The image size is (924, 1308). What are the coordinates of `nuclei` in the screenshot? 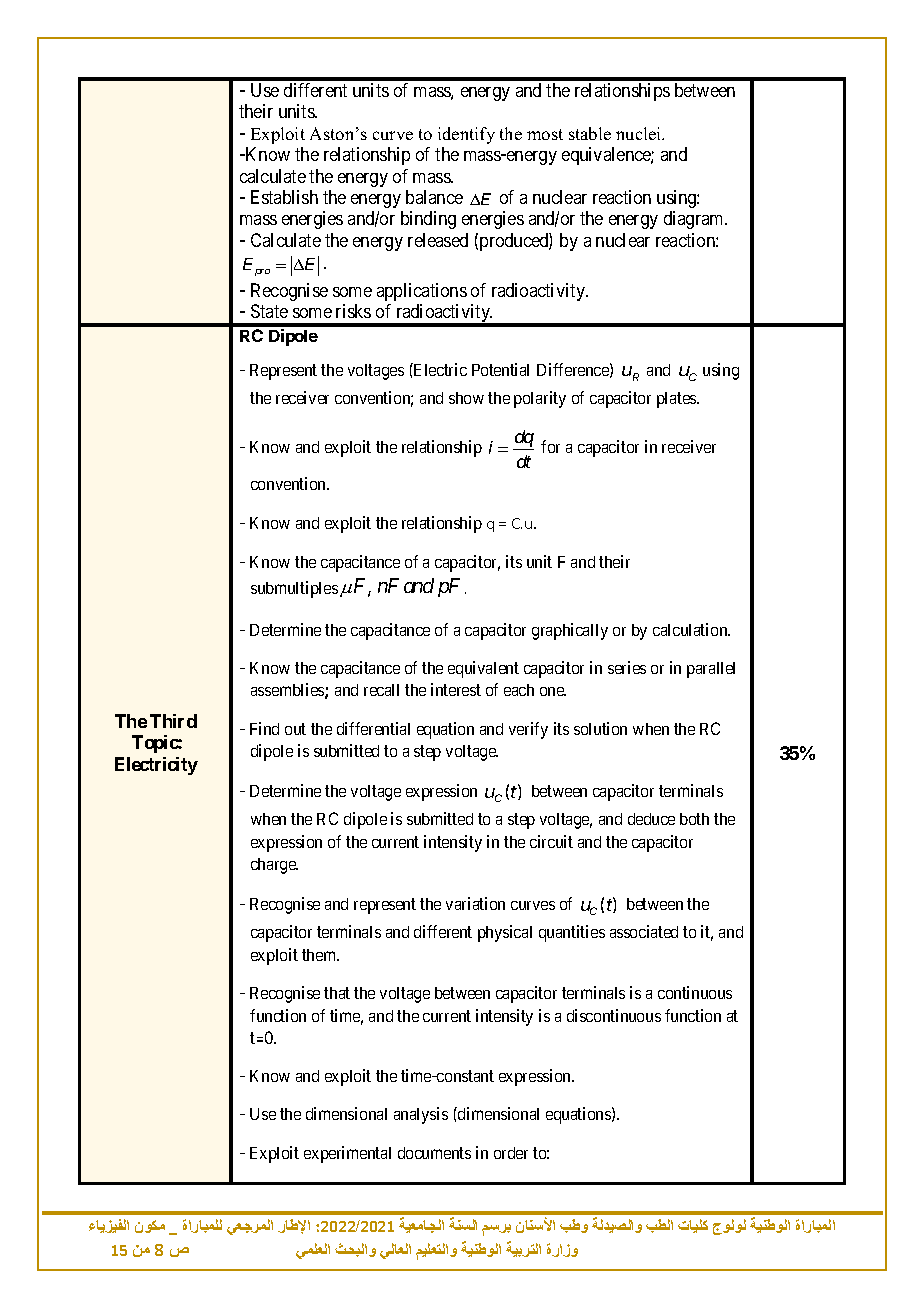 It's located at (640, 133).
